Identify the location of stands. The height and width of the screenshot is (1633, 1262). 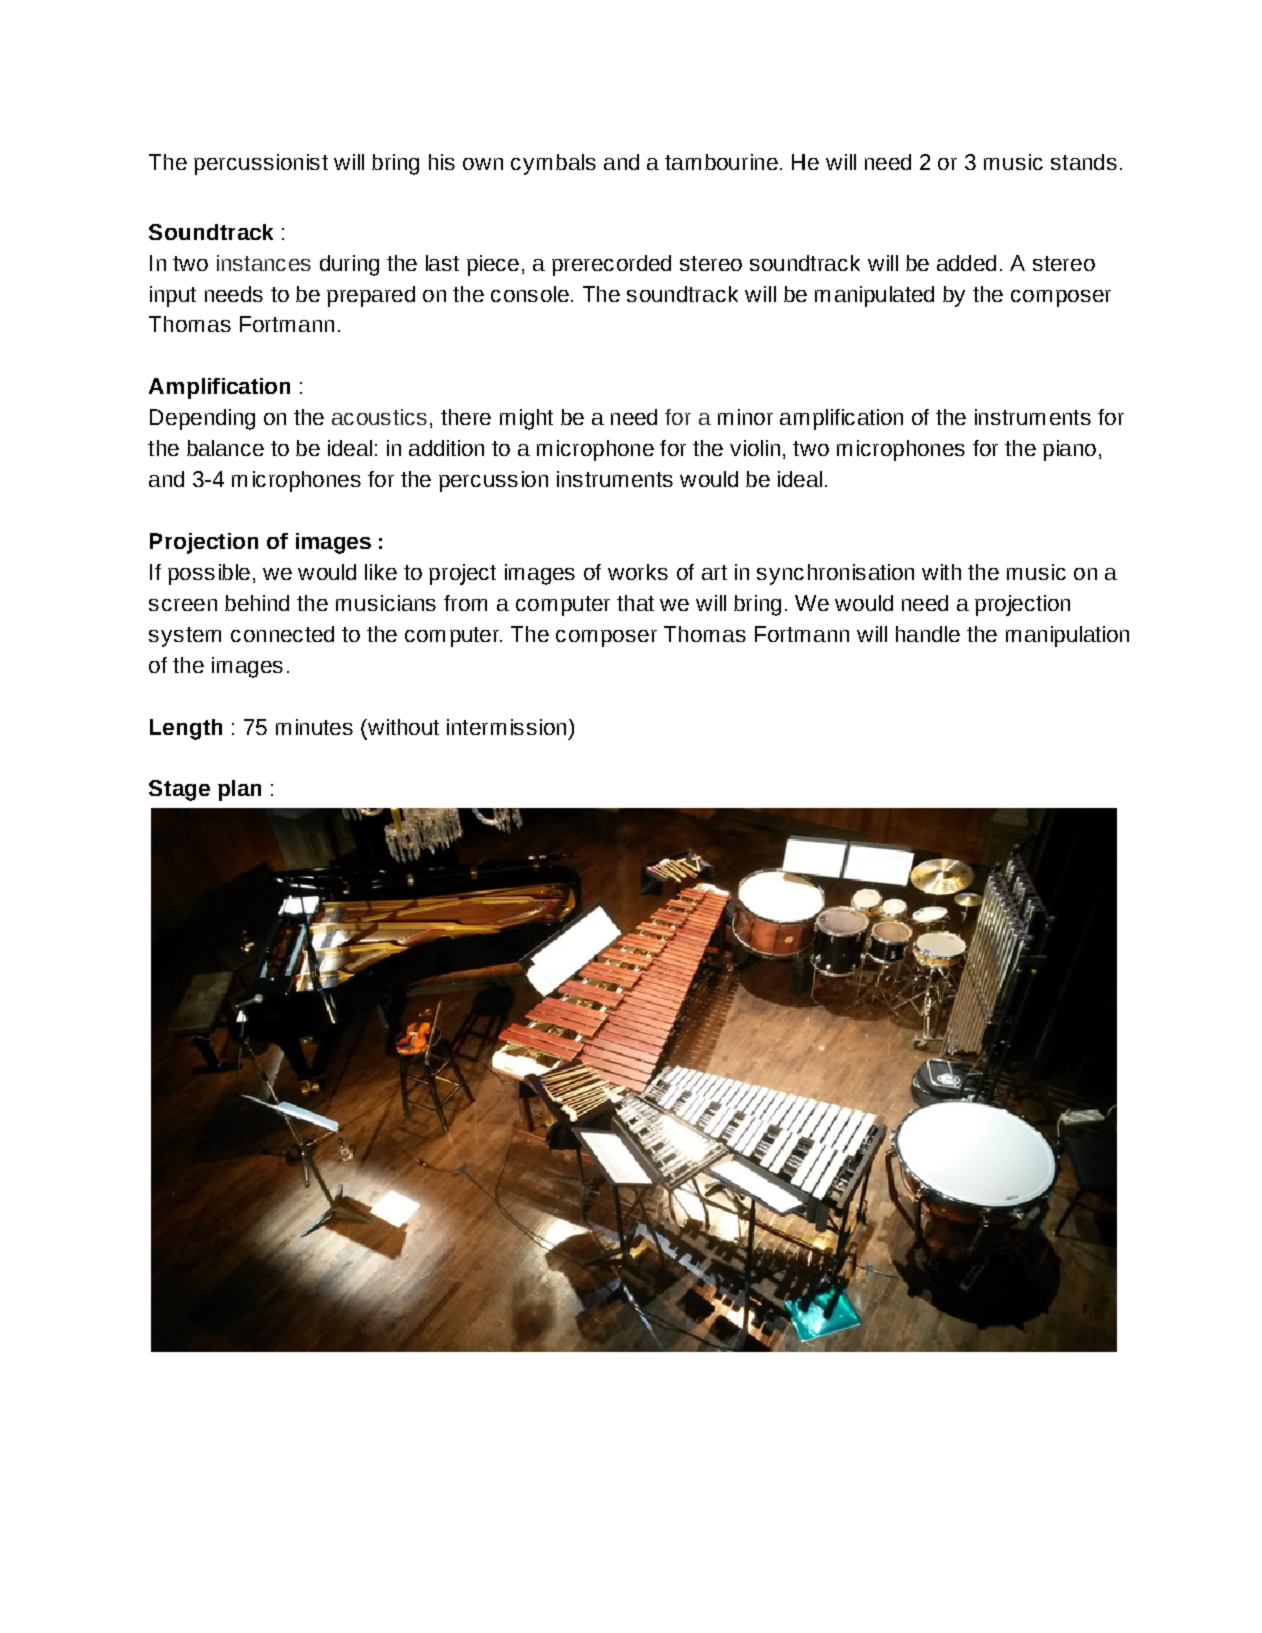
(1084, 162).
